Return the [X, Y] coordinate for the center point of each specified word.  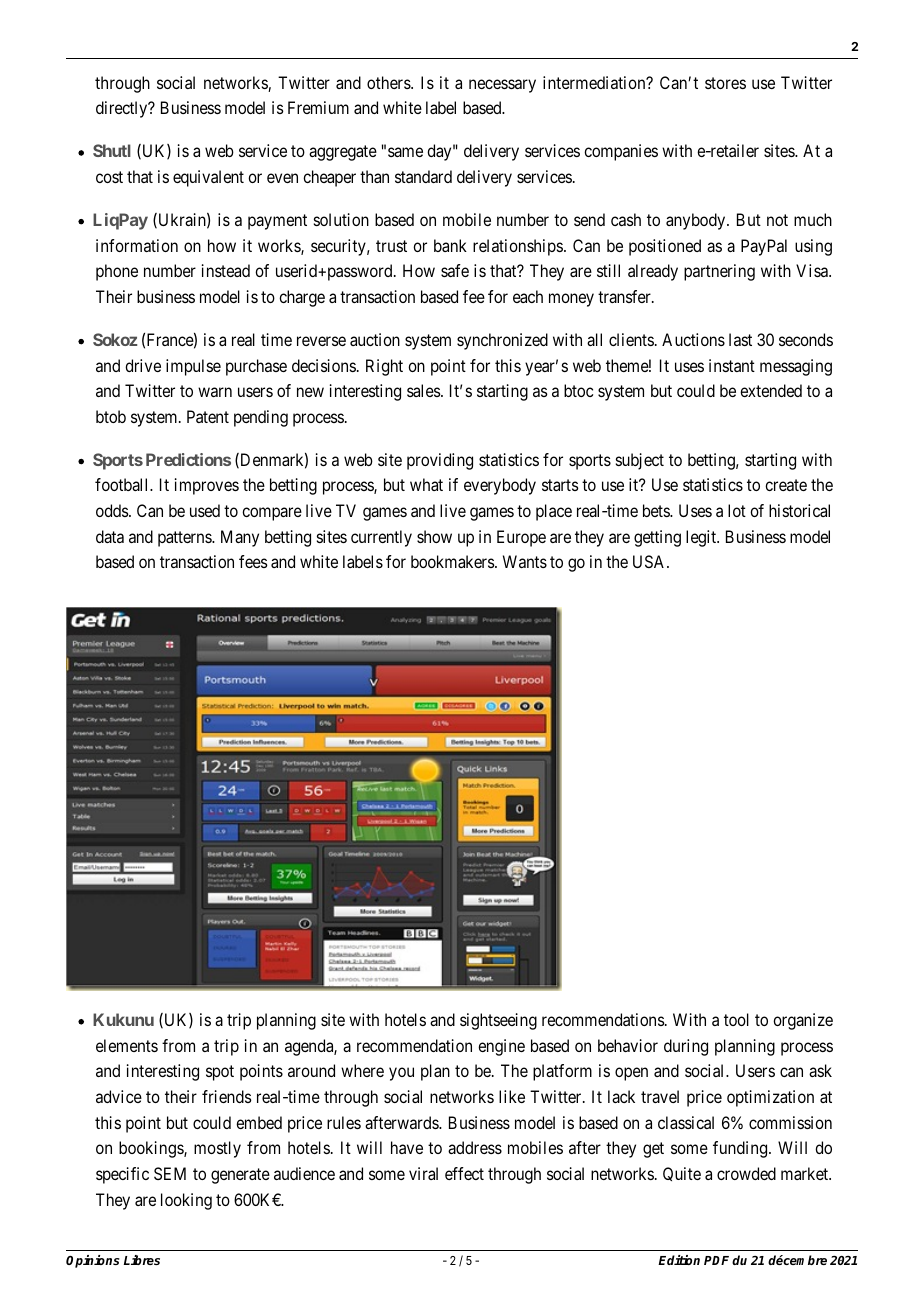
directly [123, 109]
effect [464, 1173]
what [426, 484]
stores [725, 83]
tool [736, 1019]
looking [186, 1201]
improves [207, 486]
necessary [502, 86]
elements [127, 1045]
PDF [716, 1260]
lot [737, 510]
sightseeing [498, 1021]
